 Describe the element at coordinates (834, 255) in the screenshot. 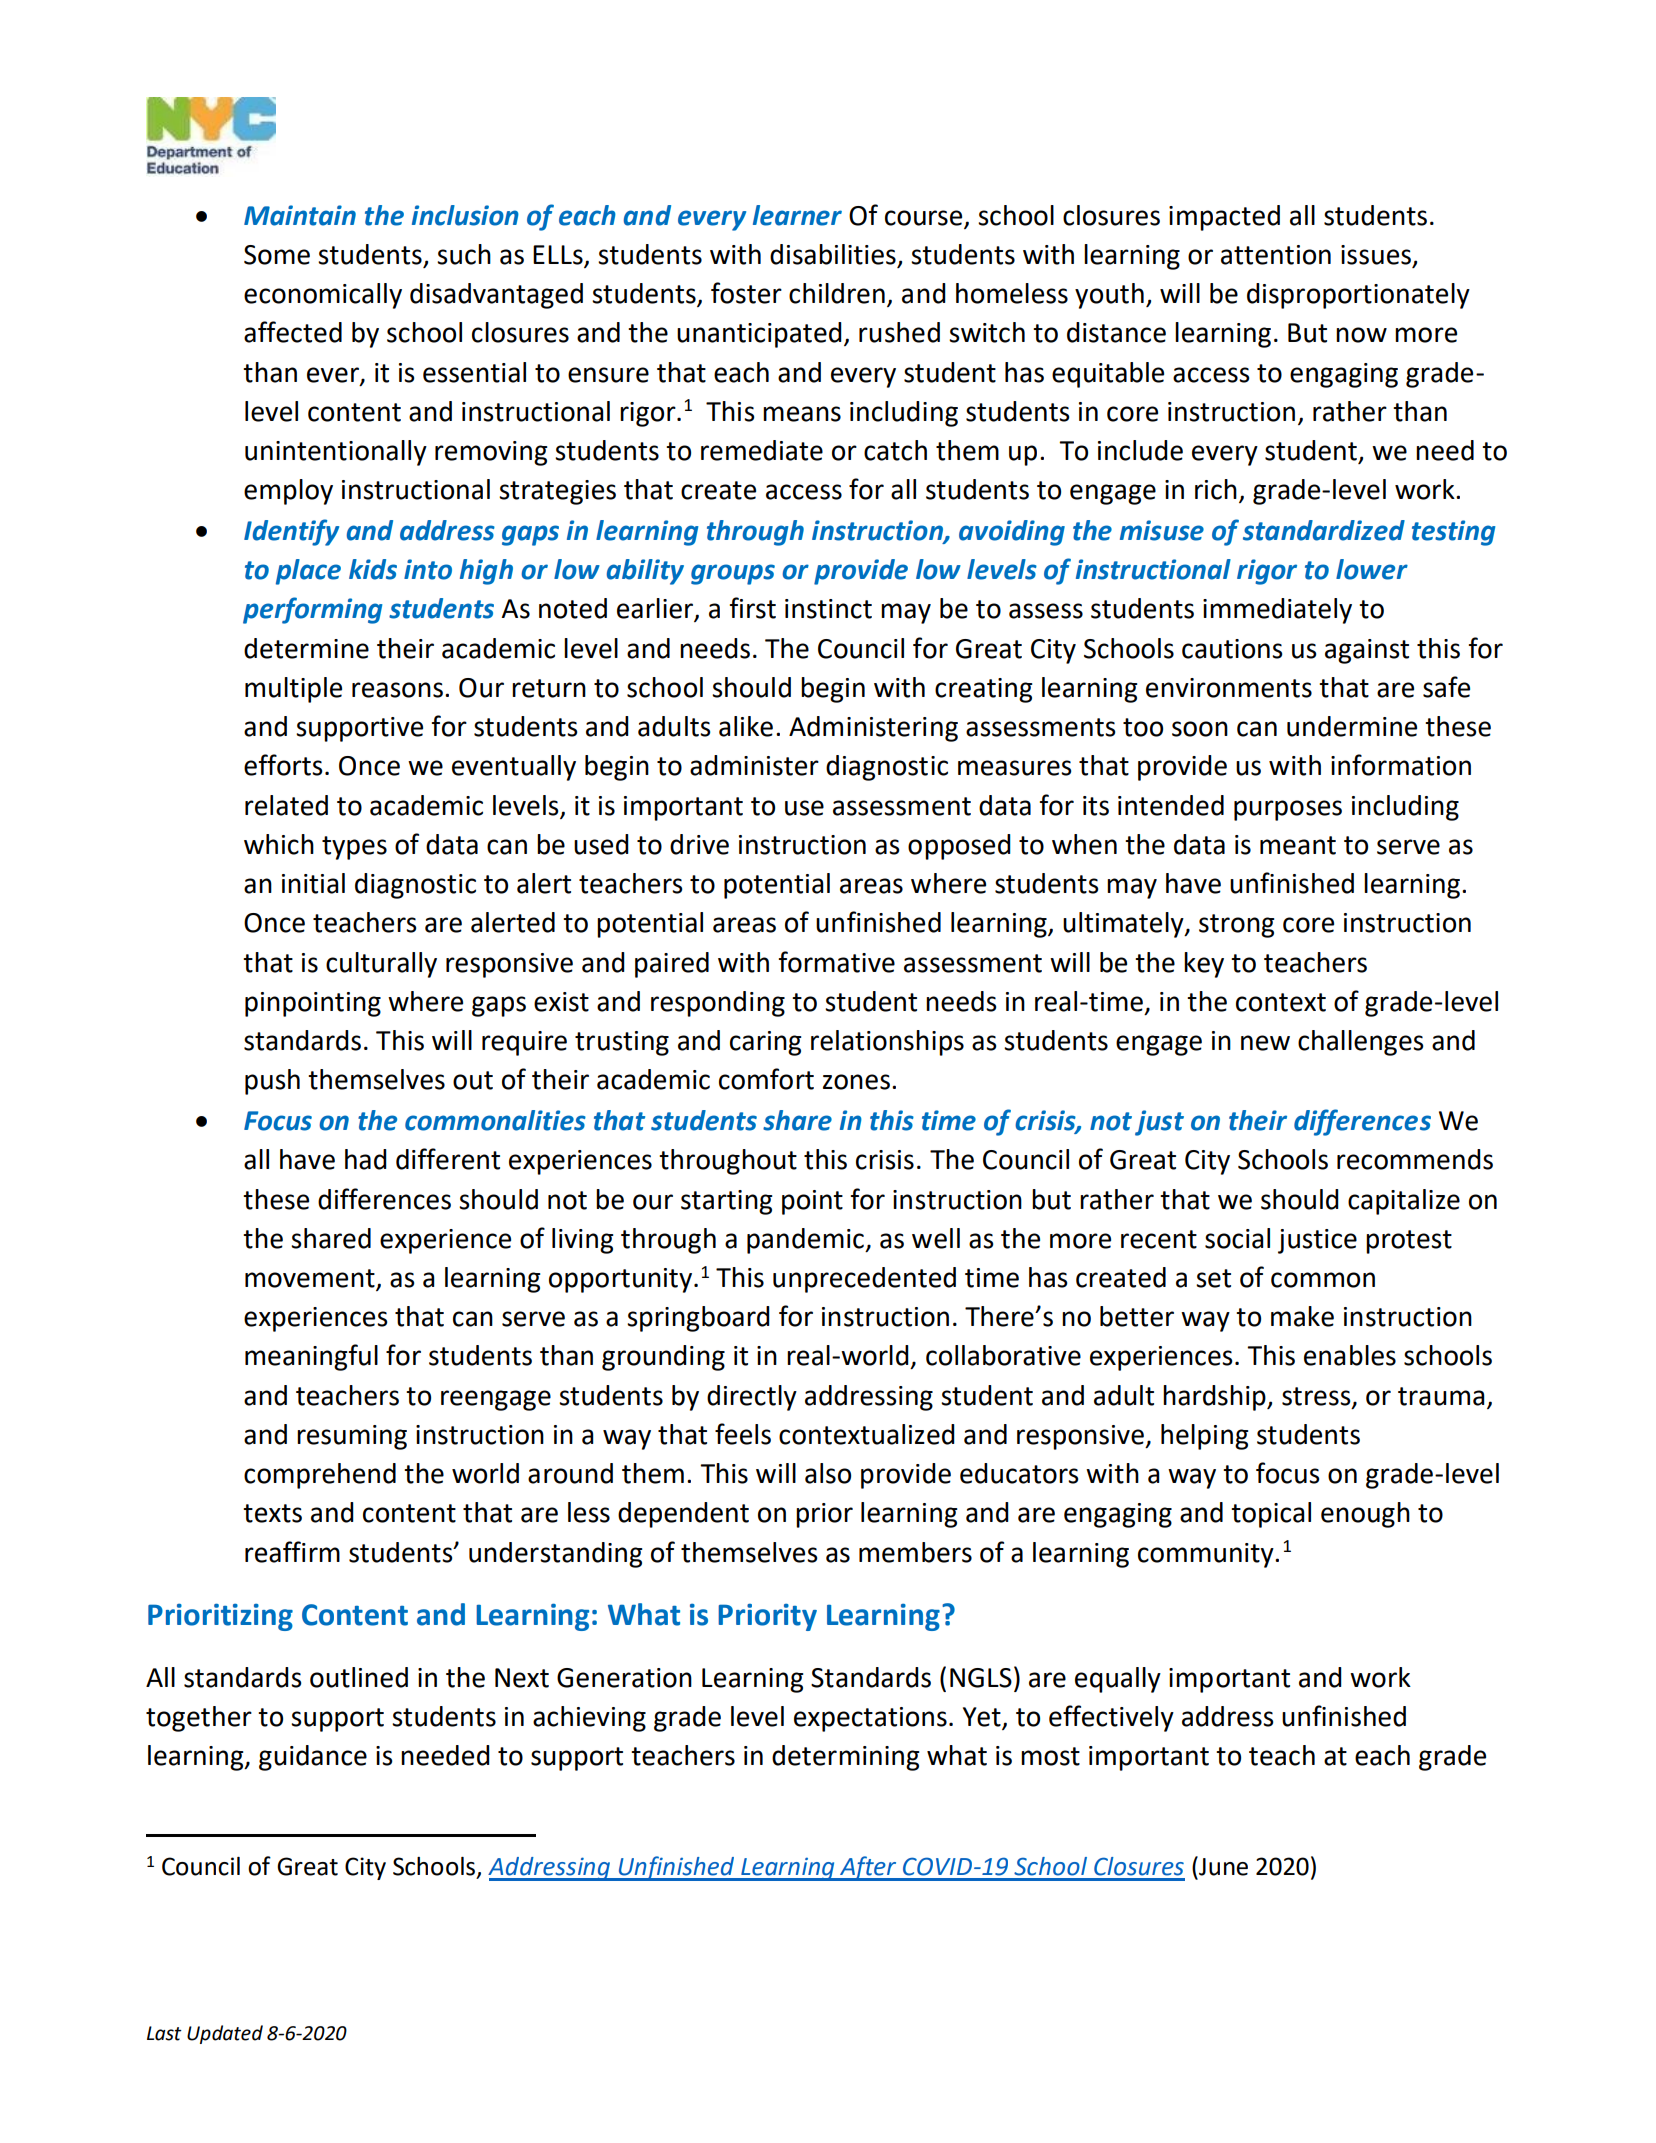

I see `disabilities` at that location.
